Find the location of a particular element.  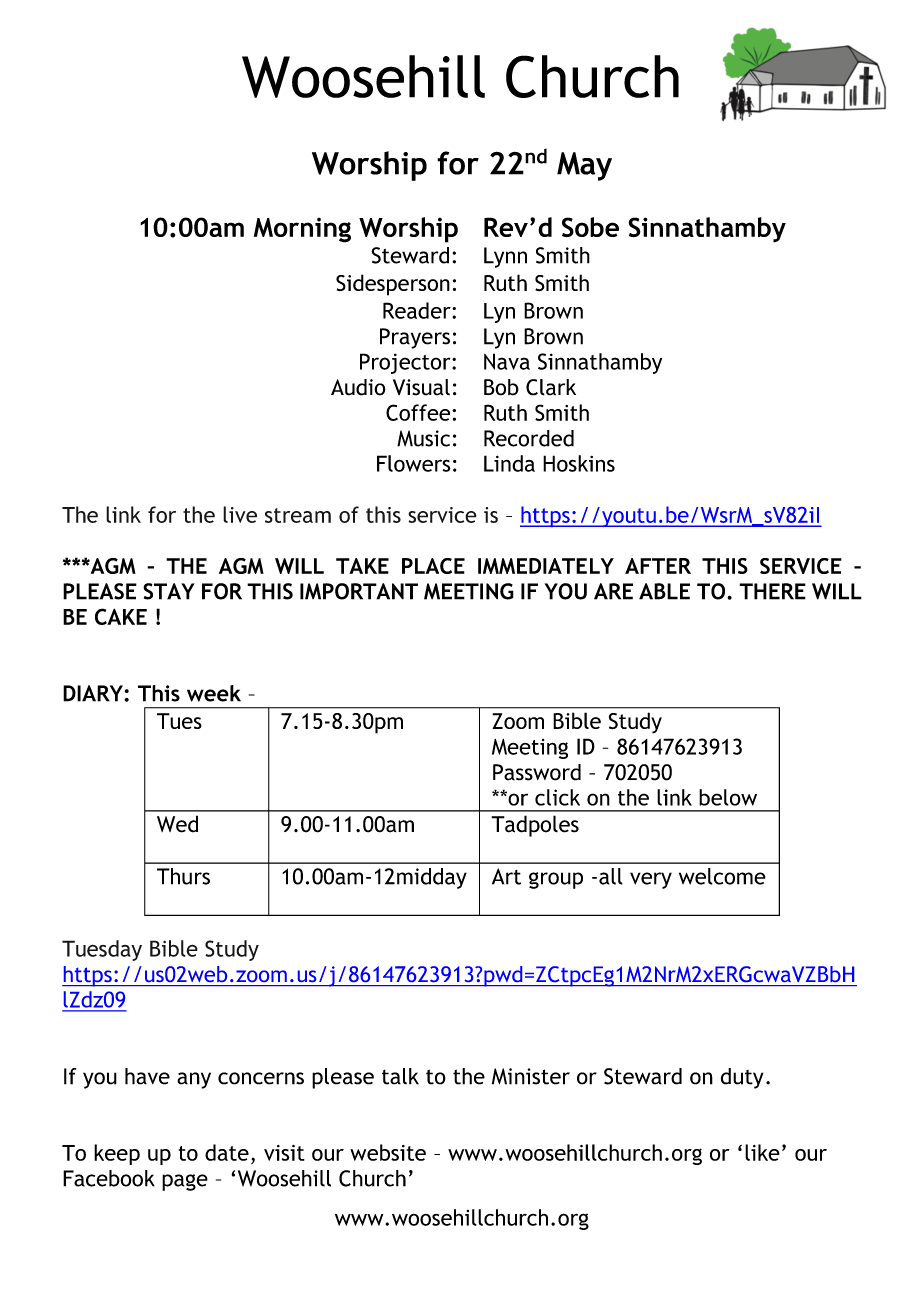

page is located at coordinates (185, 1182).
